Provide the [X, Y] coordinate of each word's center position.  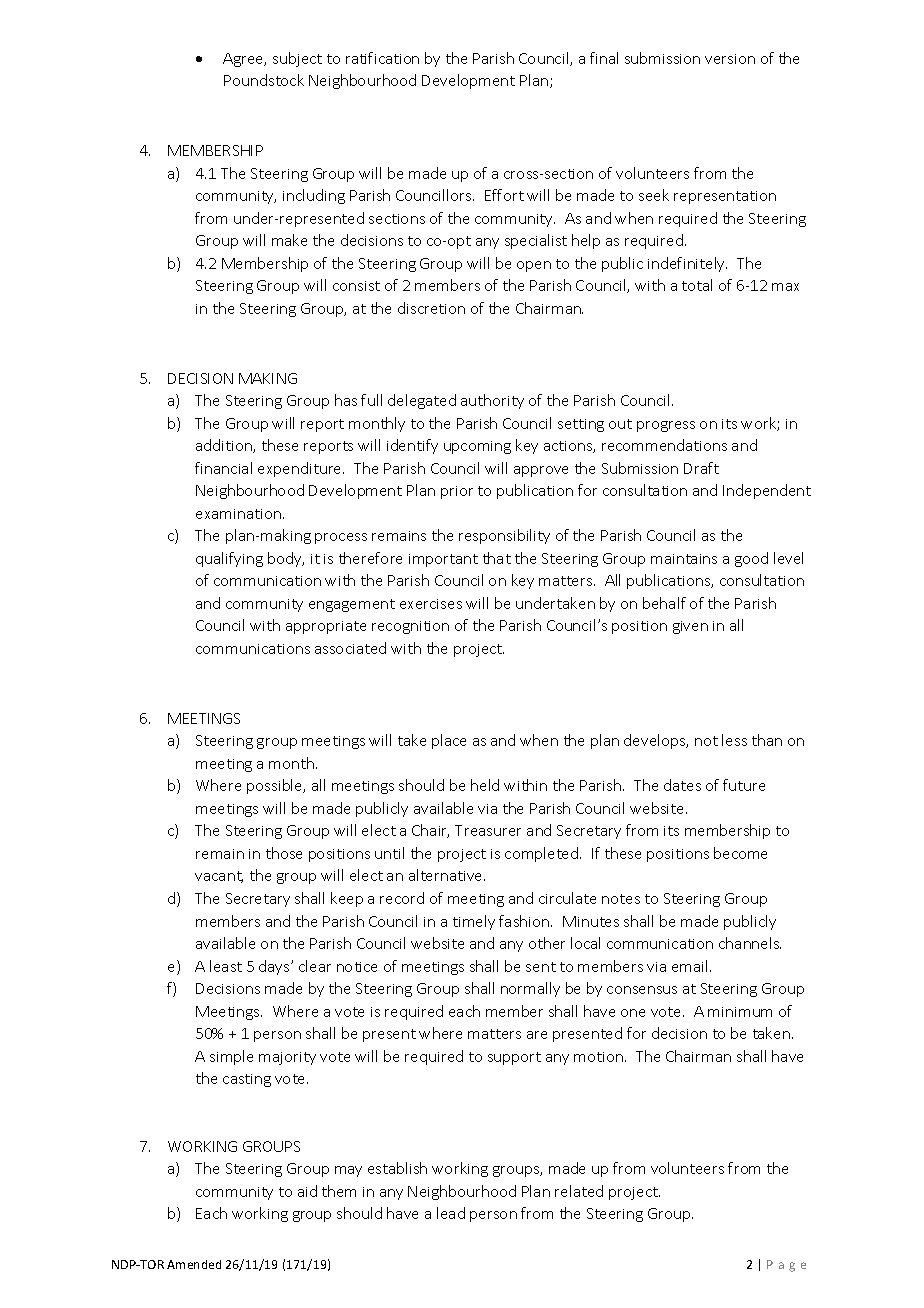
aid [307, 1191]
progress [666, 426]
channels [750, 943]
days [275, 967]
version [730, 59]
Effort [504, 195]
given [690, 627]
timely [474, 922]
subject [297, 59]
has [346, 400]
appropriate [326, 627]
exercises [431, 604]
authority [492, 401]
